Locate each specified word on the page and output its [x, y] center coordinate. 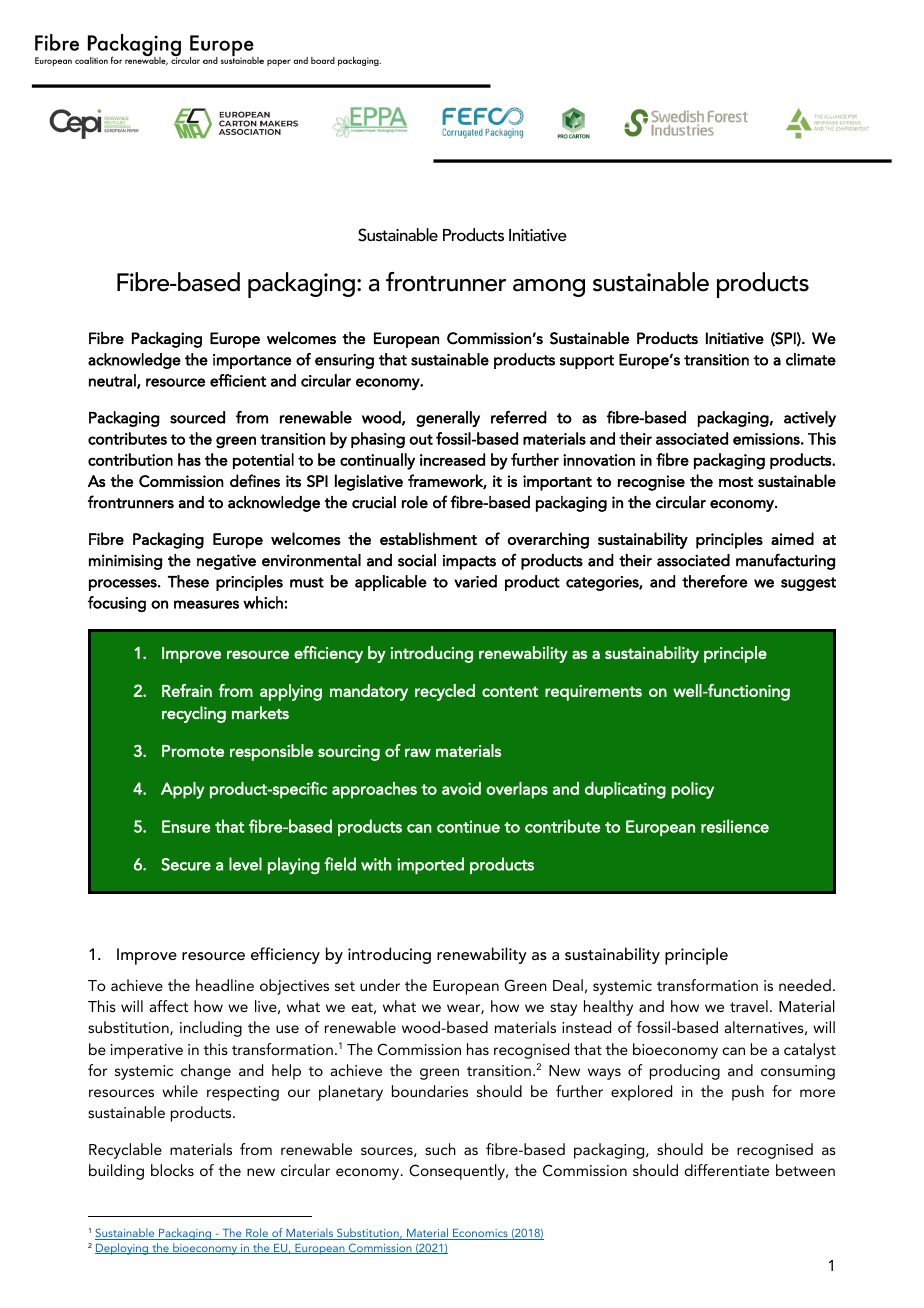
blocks [172, 1170]
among [549, 288]
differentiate [726, 1170]
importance [252, 361]
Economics [480, 1234]
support [587, 362]
